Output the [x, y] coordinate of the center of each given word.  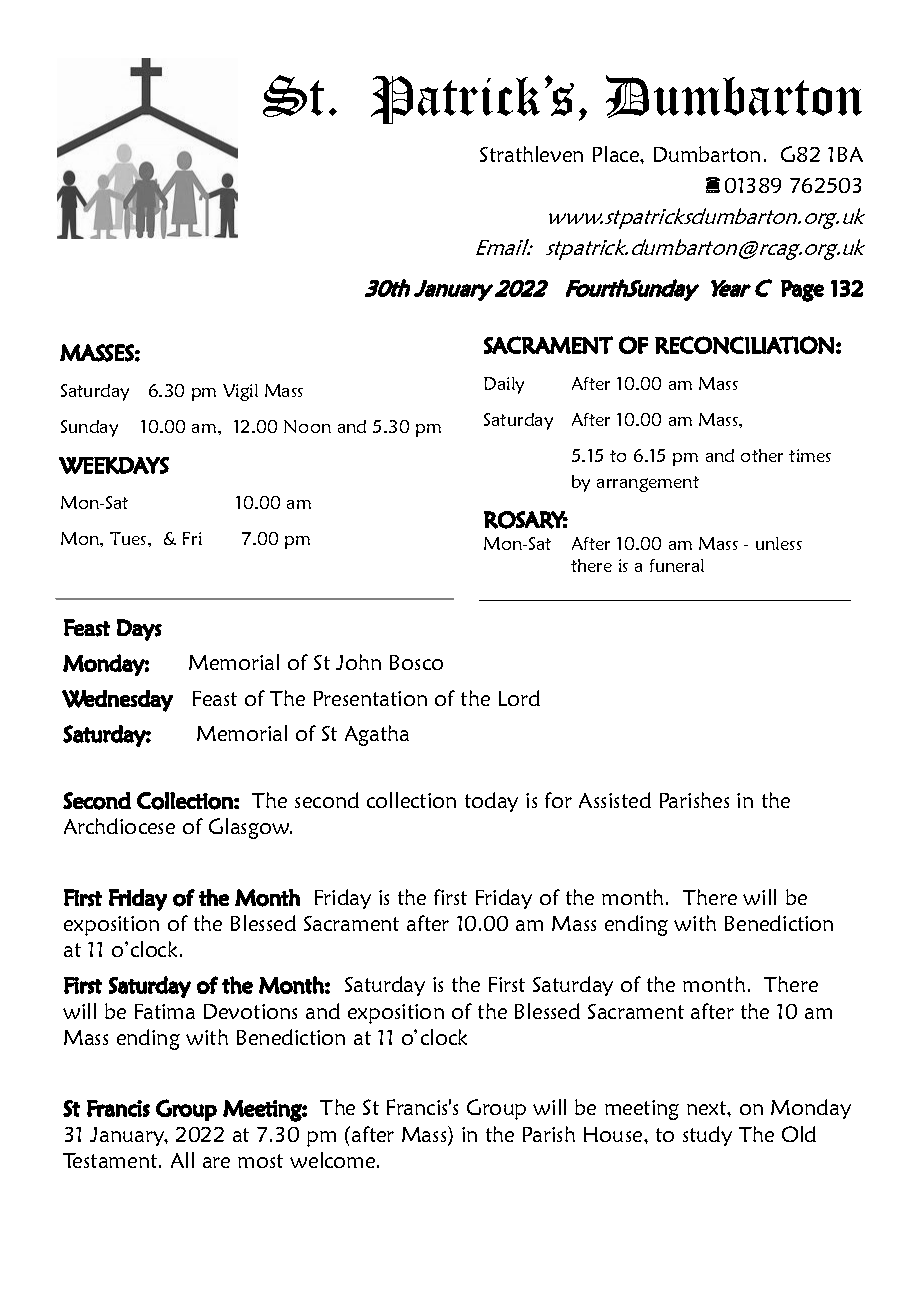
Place [617, 154]
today [491, 802]
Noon [307, 426]
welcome [334, 1160]
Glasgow [250, 828]
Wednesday [117, 701]
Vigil [240, 392]
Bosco [416, 662]
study [707, 1136]
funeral [677, 565]
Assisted [615, 800]
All [182, 1160]
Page [802, 291]
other [762, 455]
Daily [504, 385]
